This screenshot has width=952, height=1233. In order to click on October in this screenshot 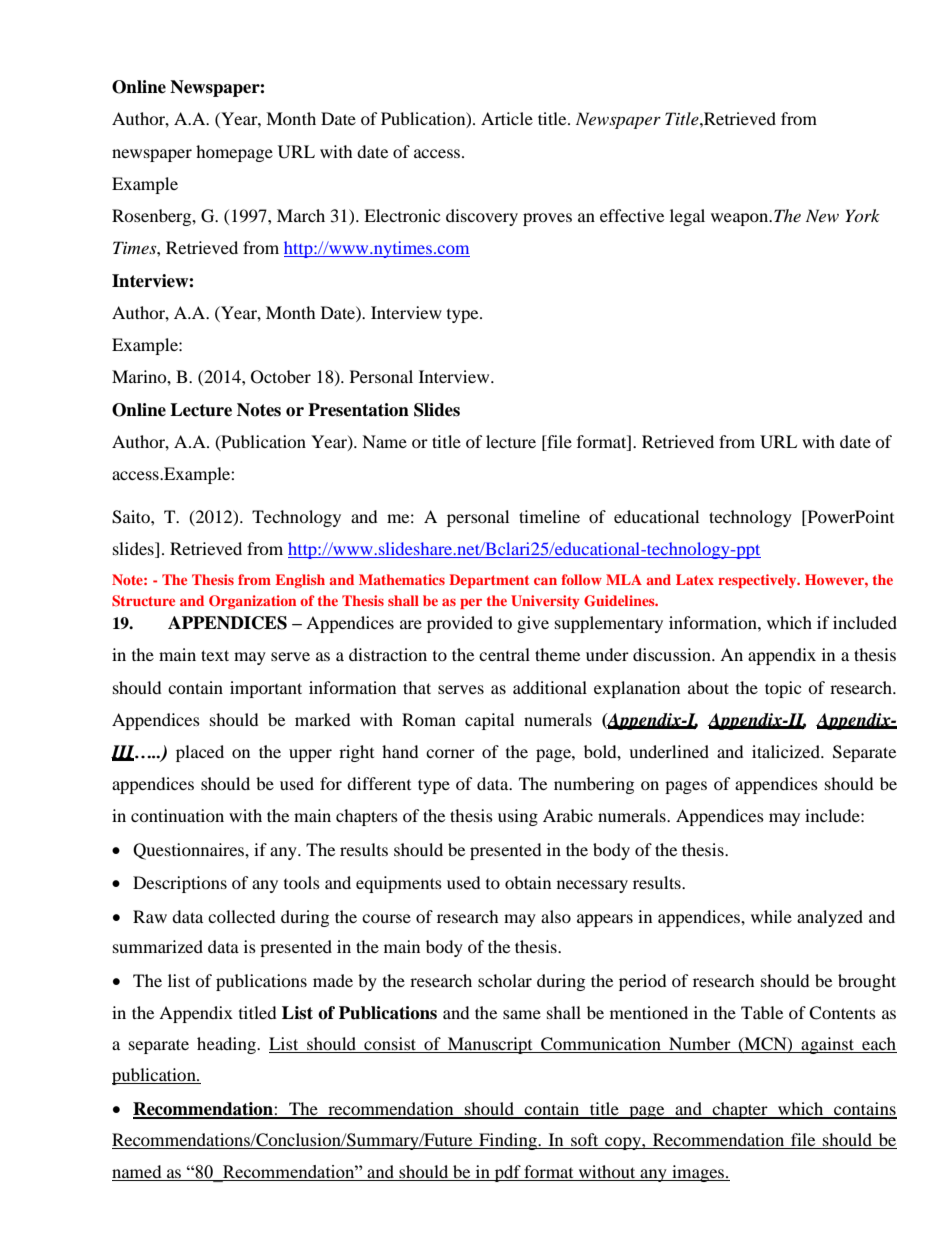, I will do `click(281, 377)`.
